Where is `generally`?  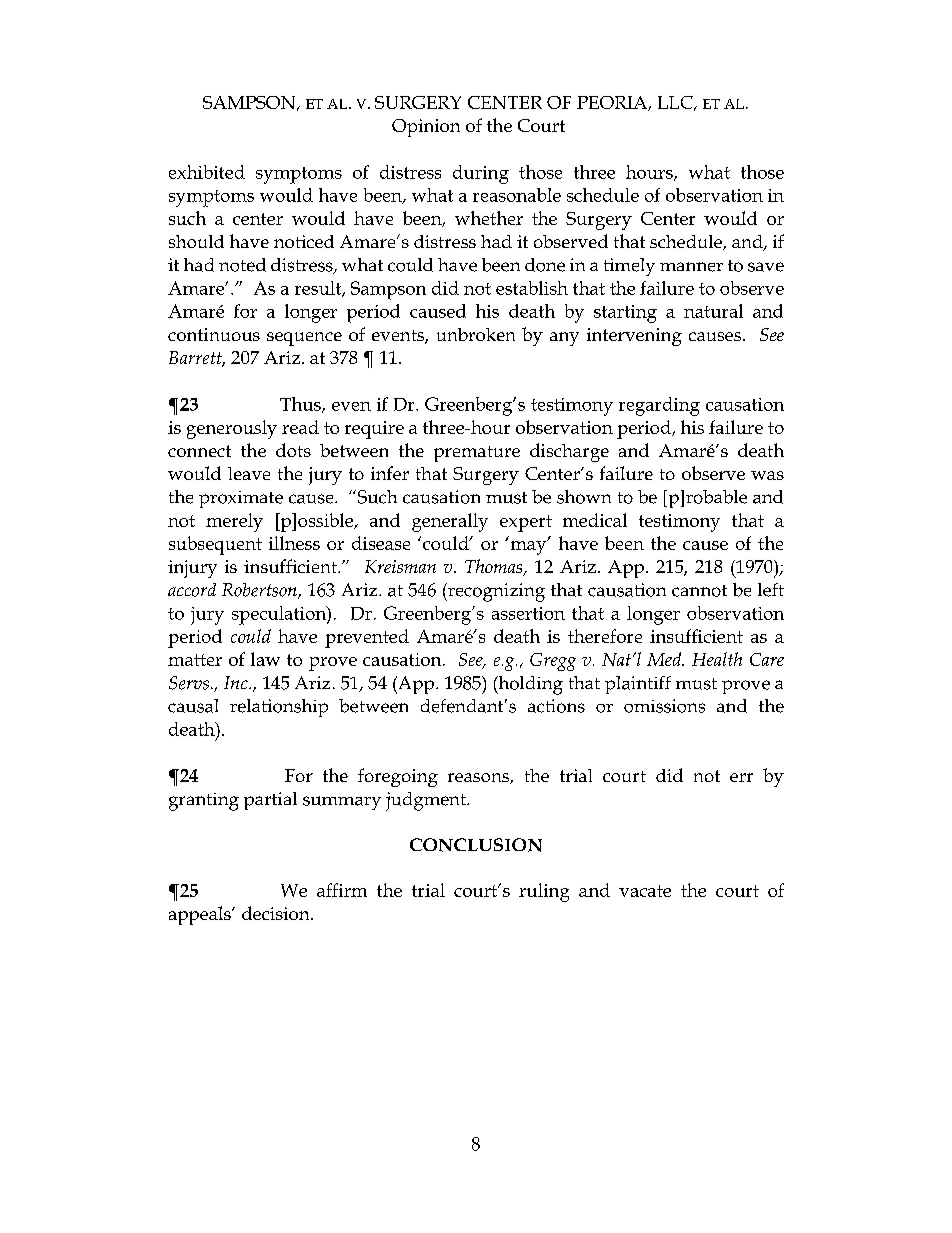 generally is located at coordinates (450, 522).
